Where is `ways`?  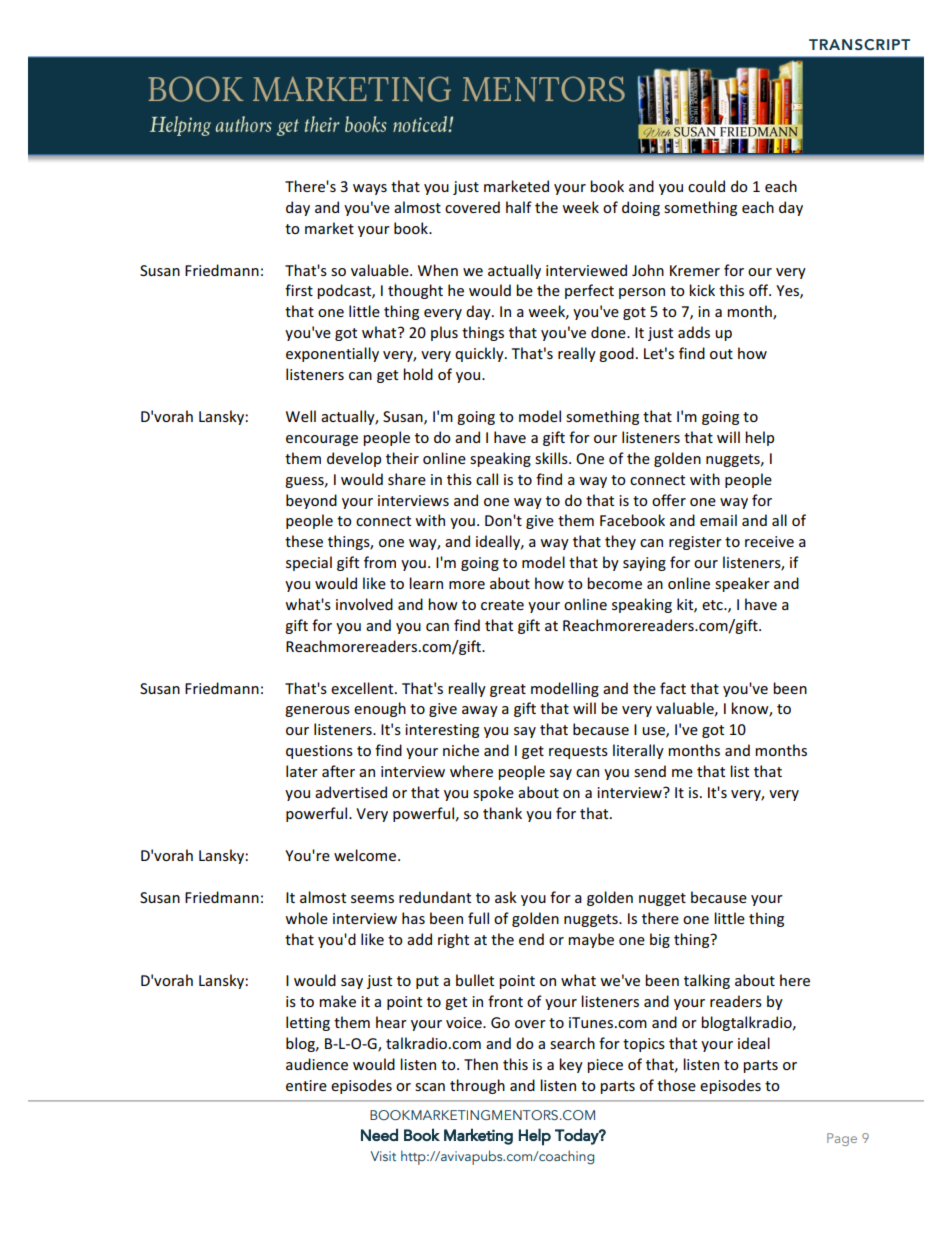 ways is located at coordinates (370, 189).
